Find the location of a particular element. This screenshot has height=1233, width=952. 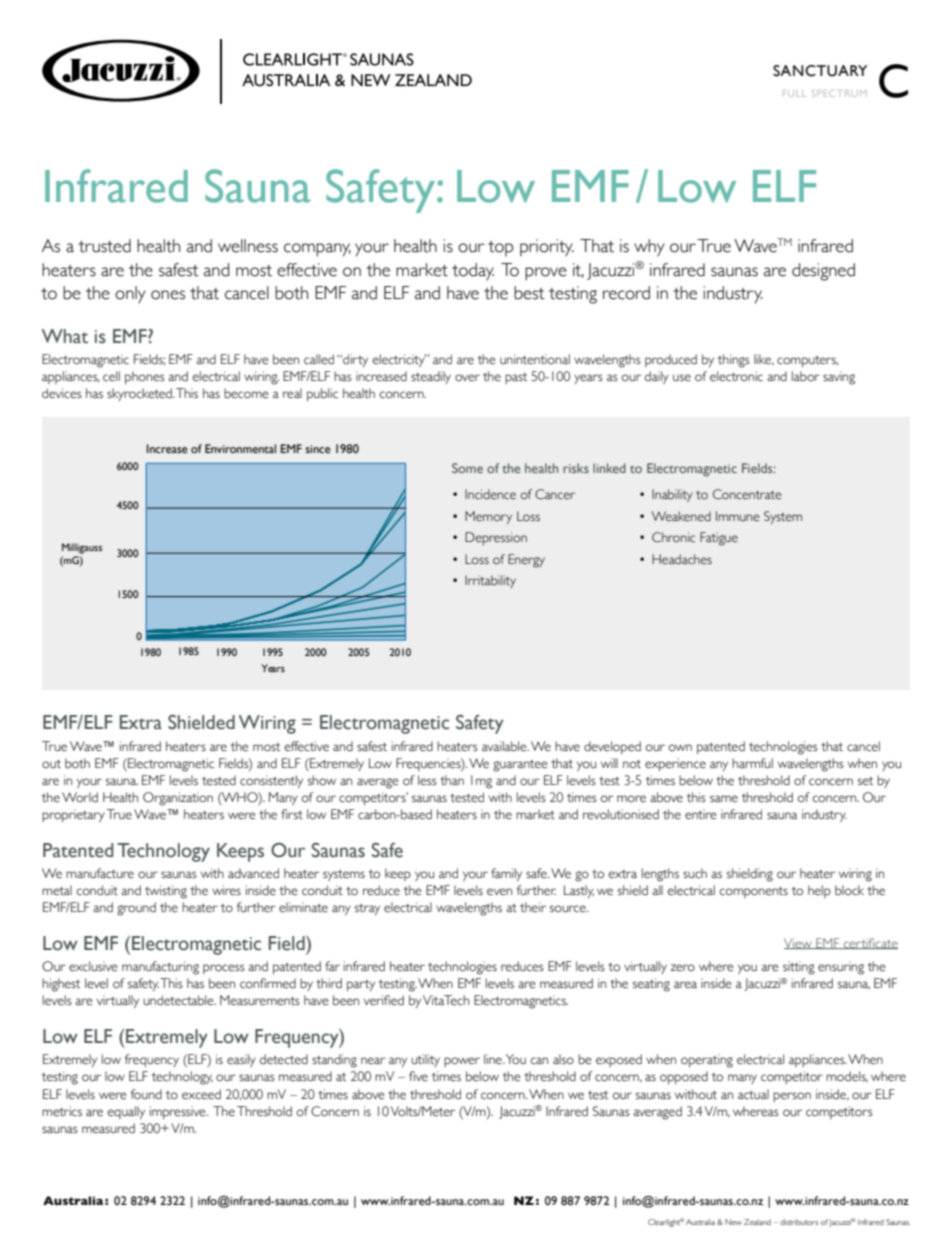

top is located at coordinates (500, 249).
